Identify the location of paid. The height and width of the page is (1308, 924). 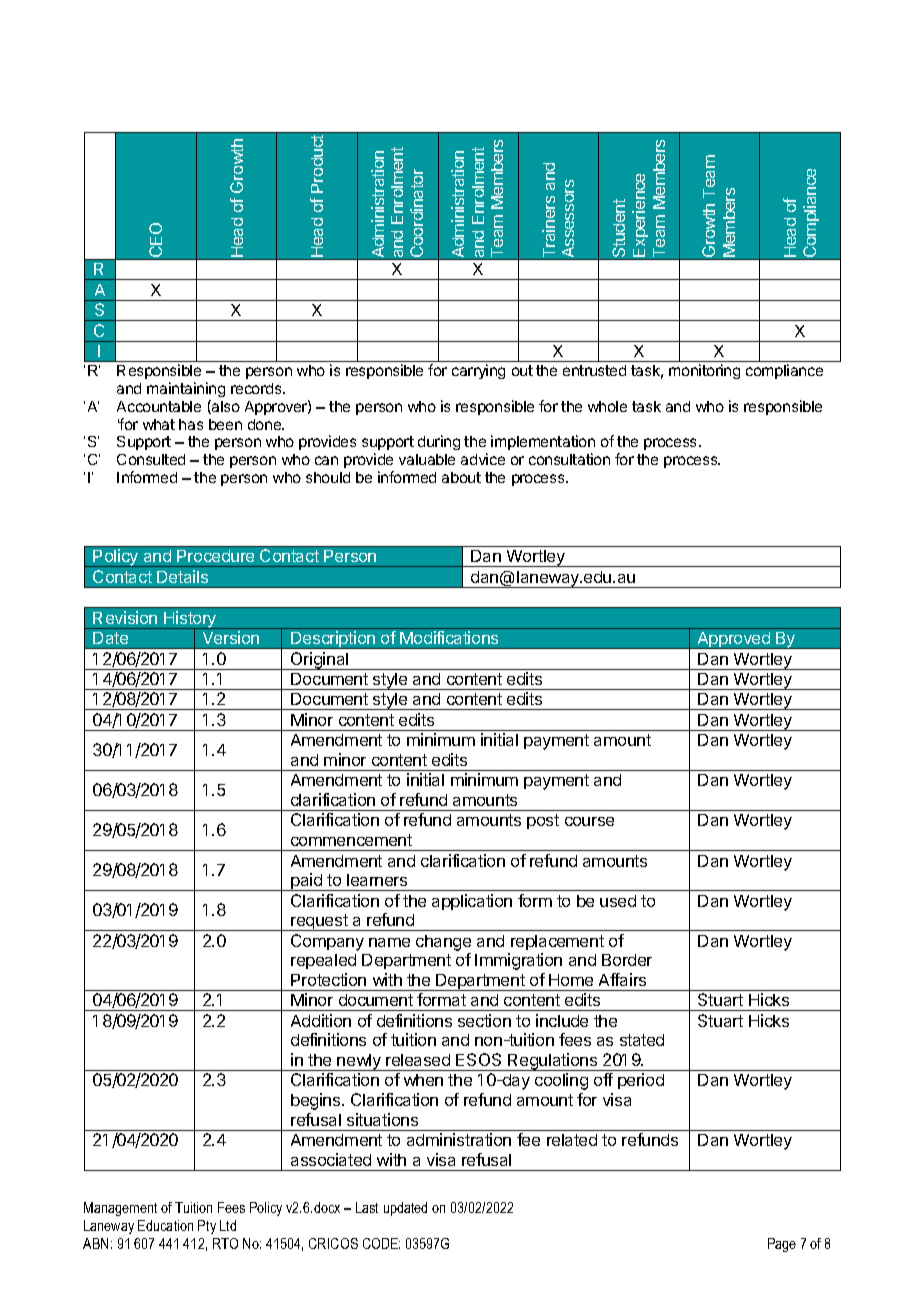
(306, 882).
